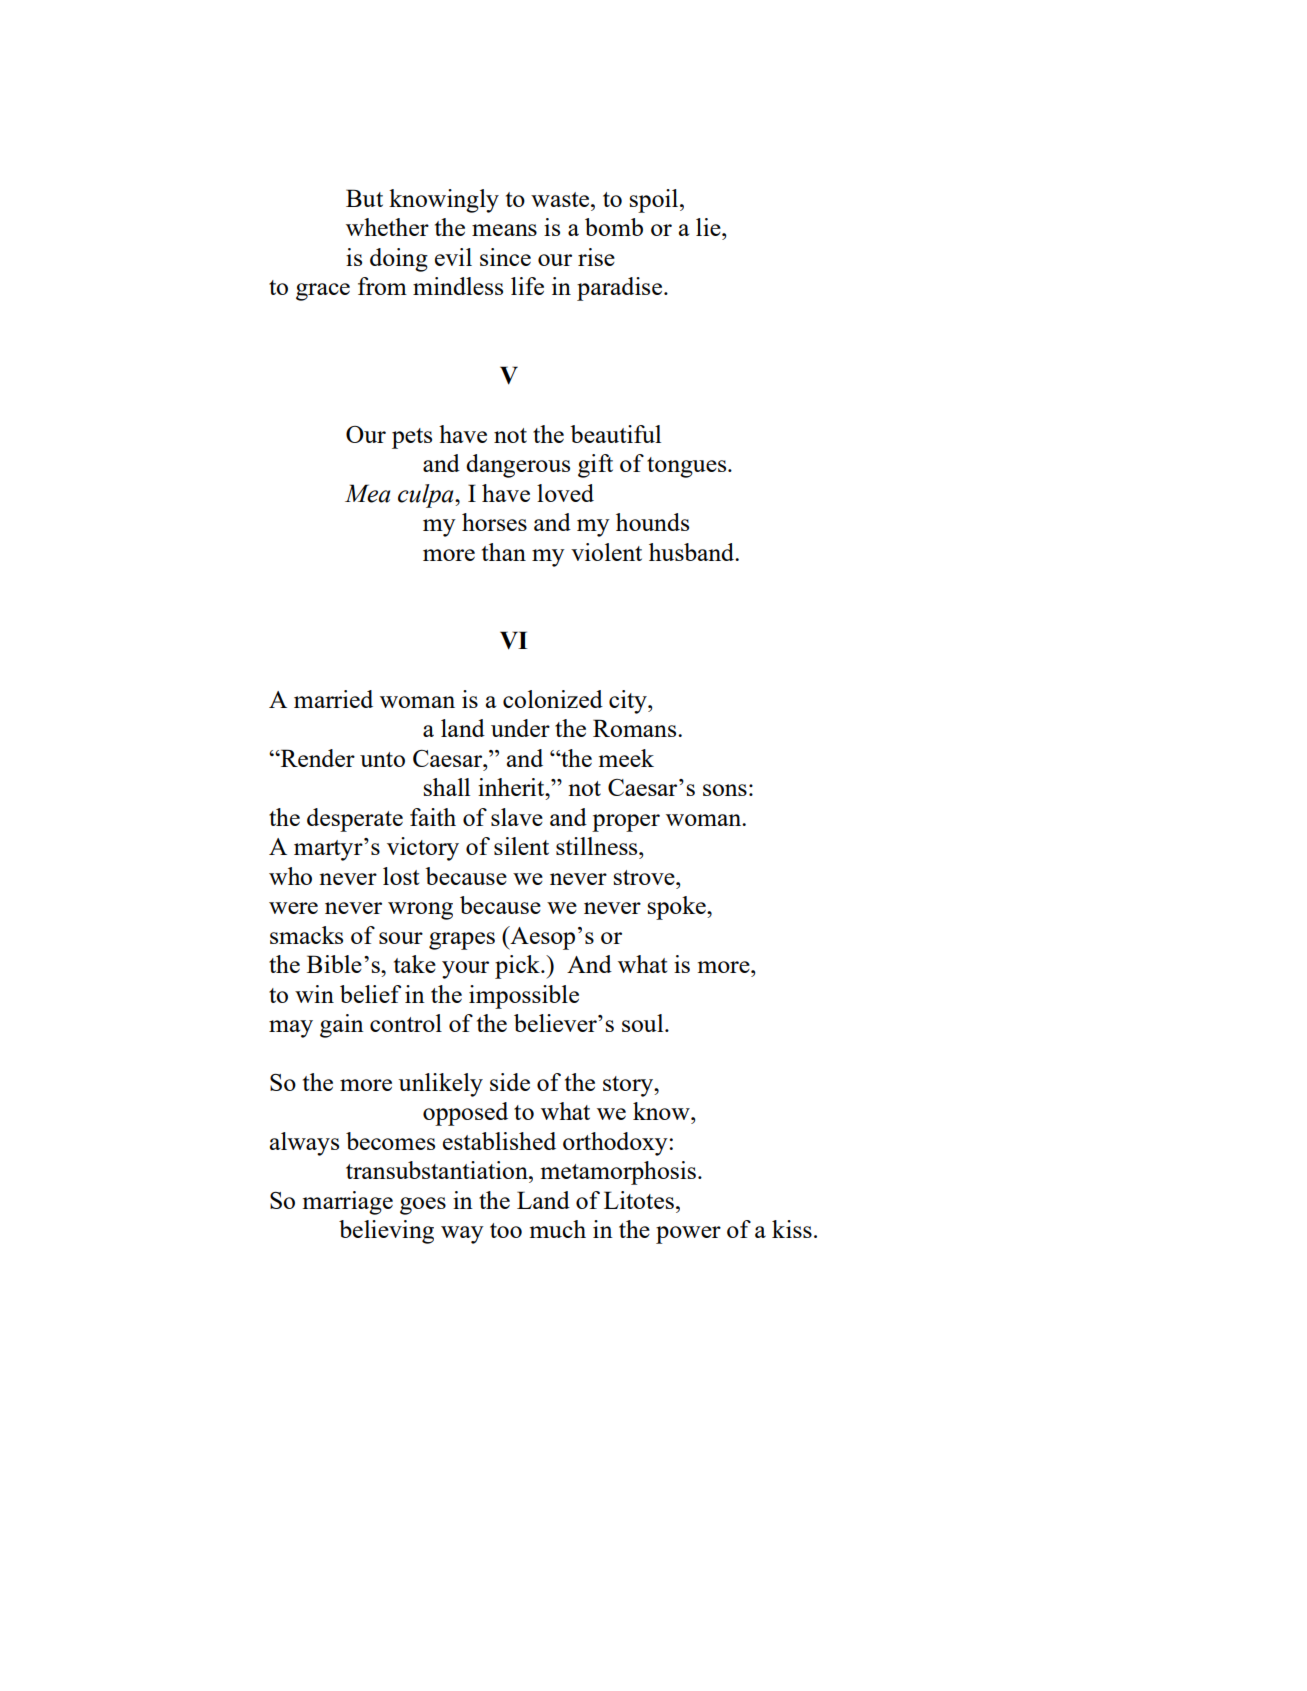 The width and height of the screenshot is (1307, 1691). What do you see at coordinates (553, 699) in the screenshot?
I see `colonized` at bounding box center [553, 699].
